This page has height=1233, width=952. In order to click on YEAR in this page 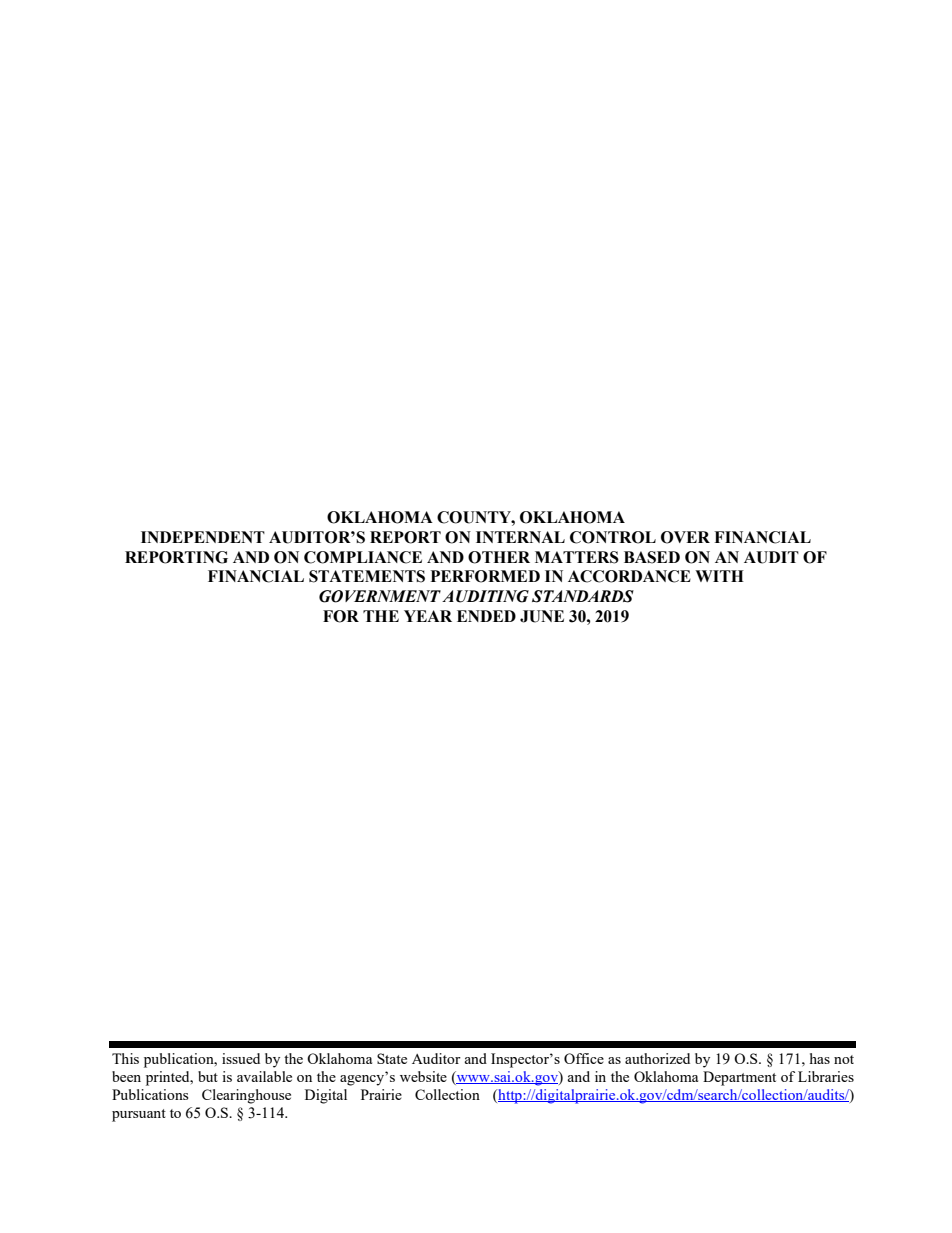, I will do `click(428, 616)`.
